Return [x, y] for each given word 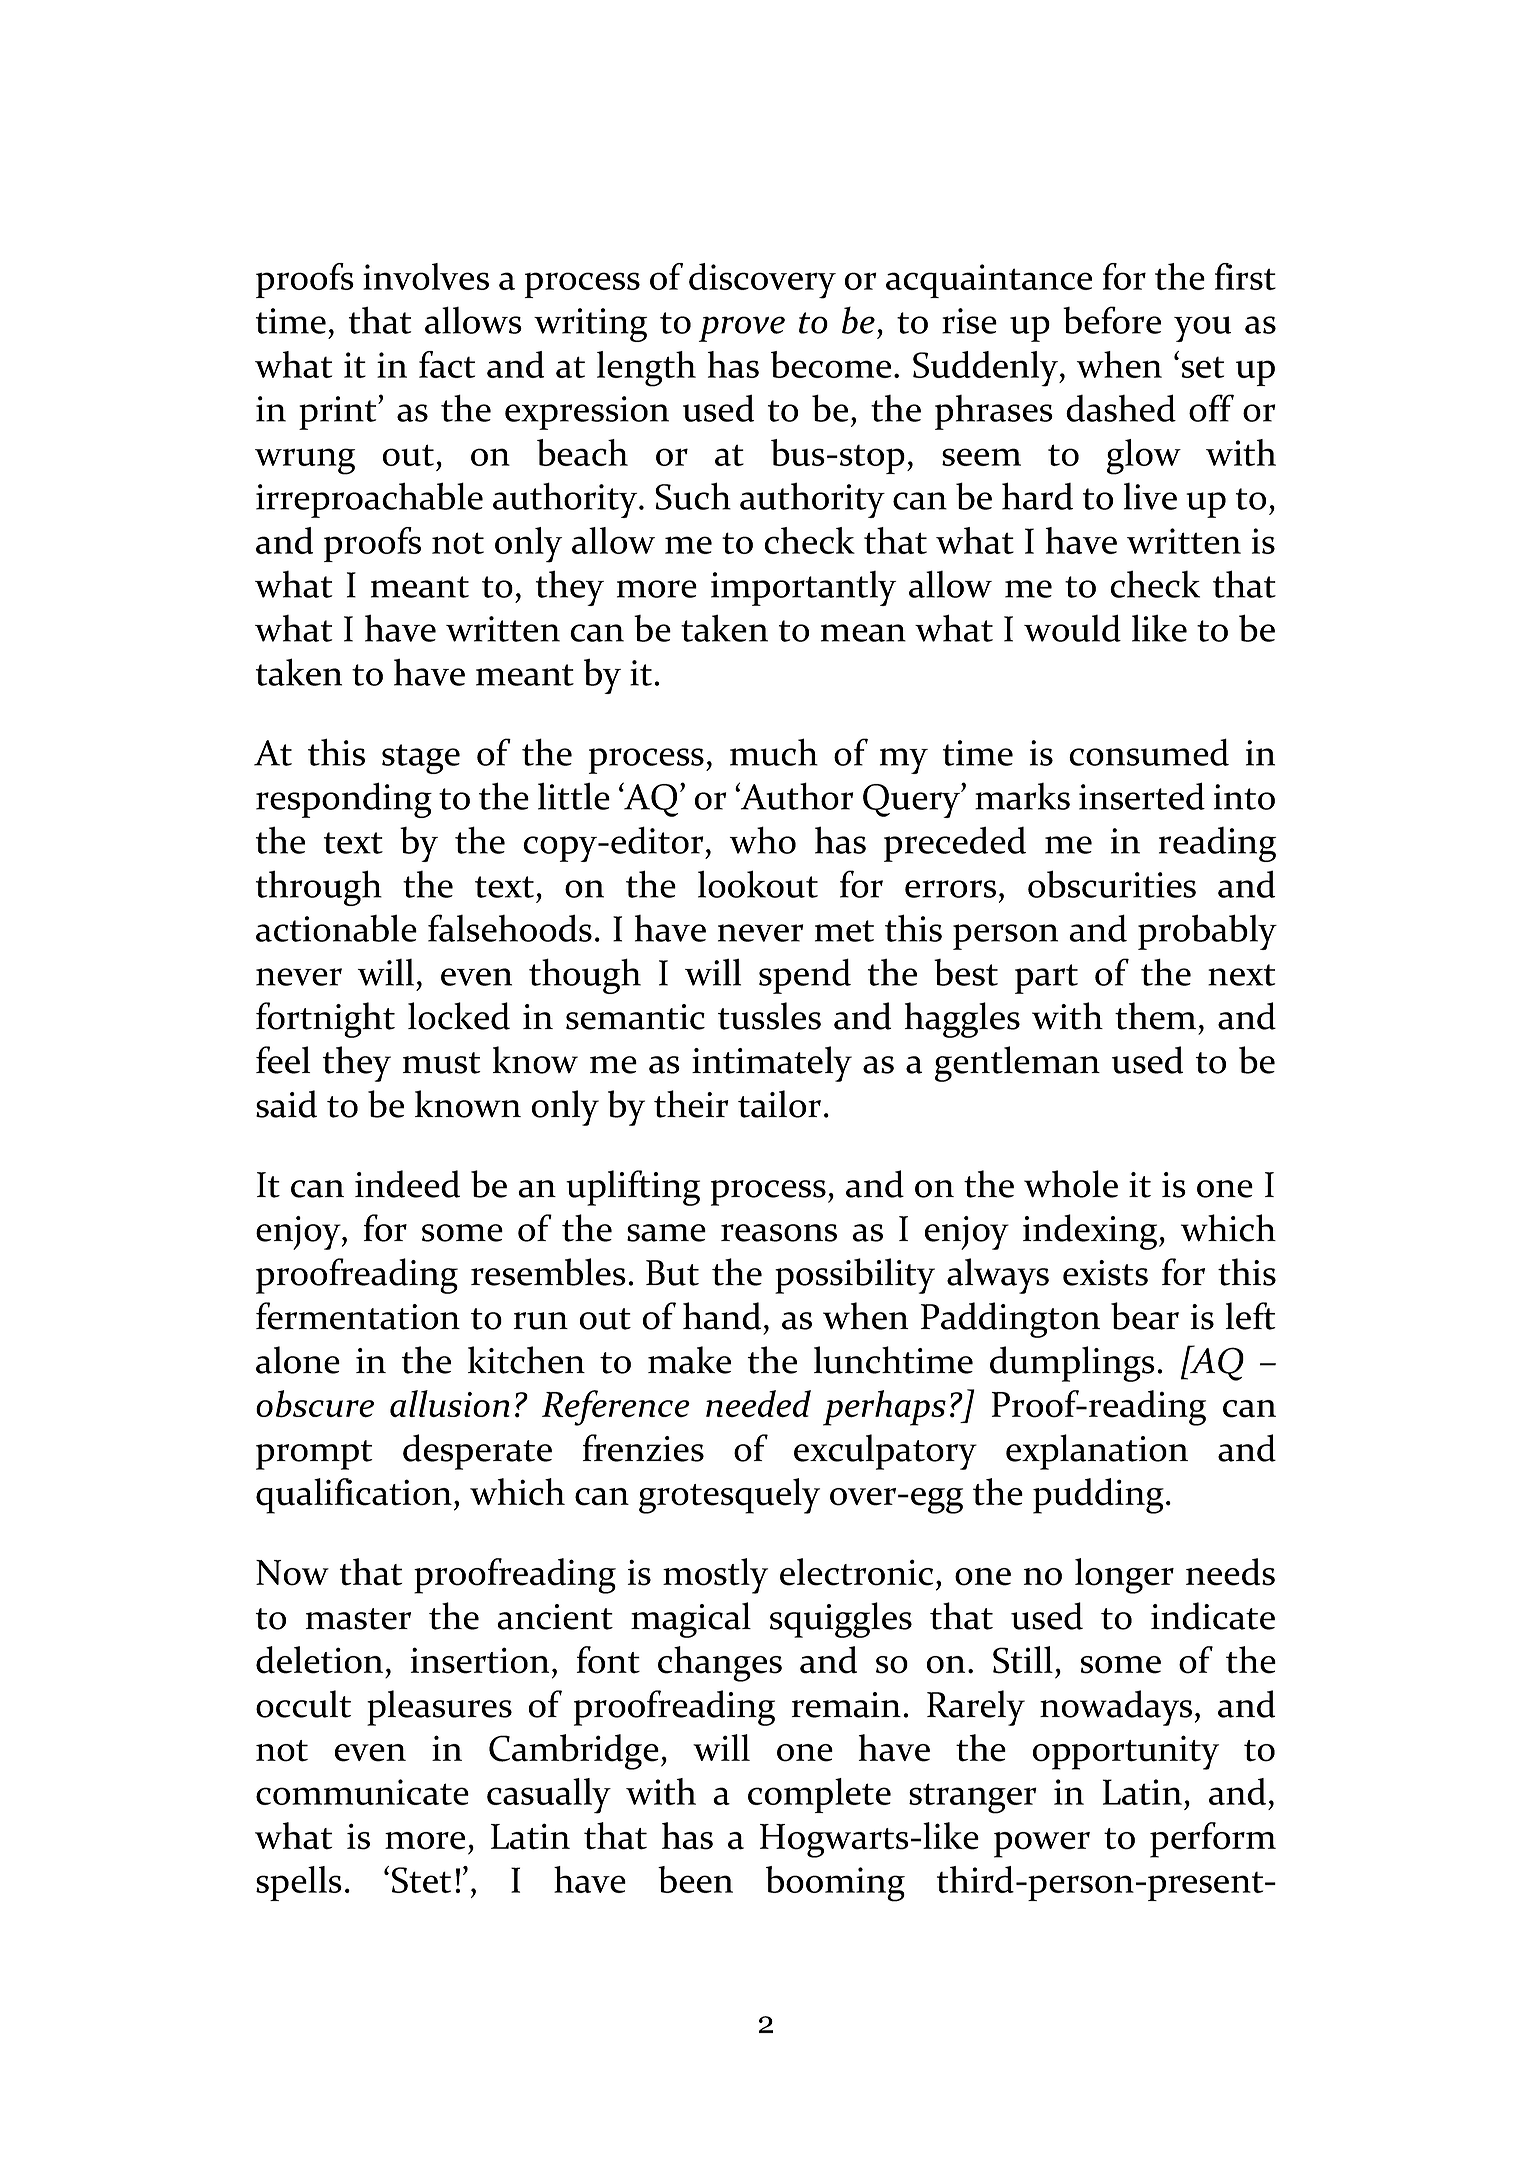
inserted [1142, 796]
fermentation [358, 1316]
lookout [758, 884]
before [1112, 320]
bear [1145, 1316]
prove [742, 329]
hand [722, 1316]
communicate [362, 1792]
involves [426, 276]
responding [344, 800]
